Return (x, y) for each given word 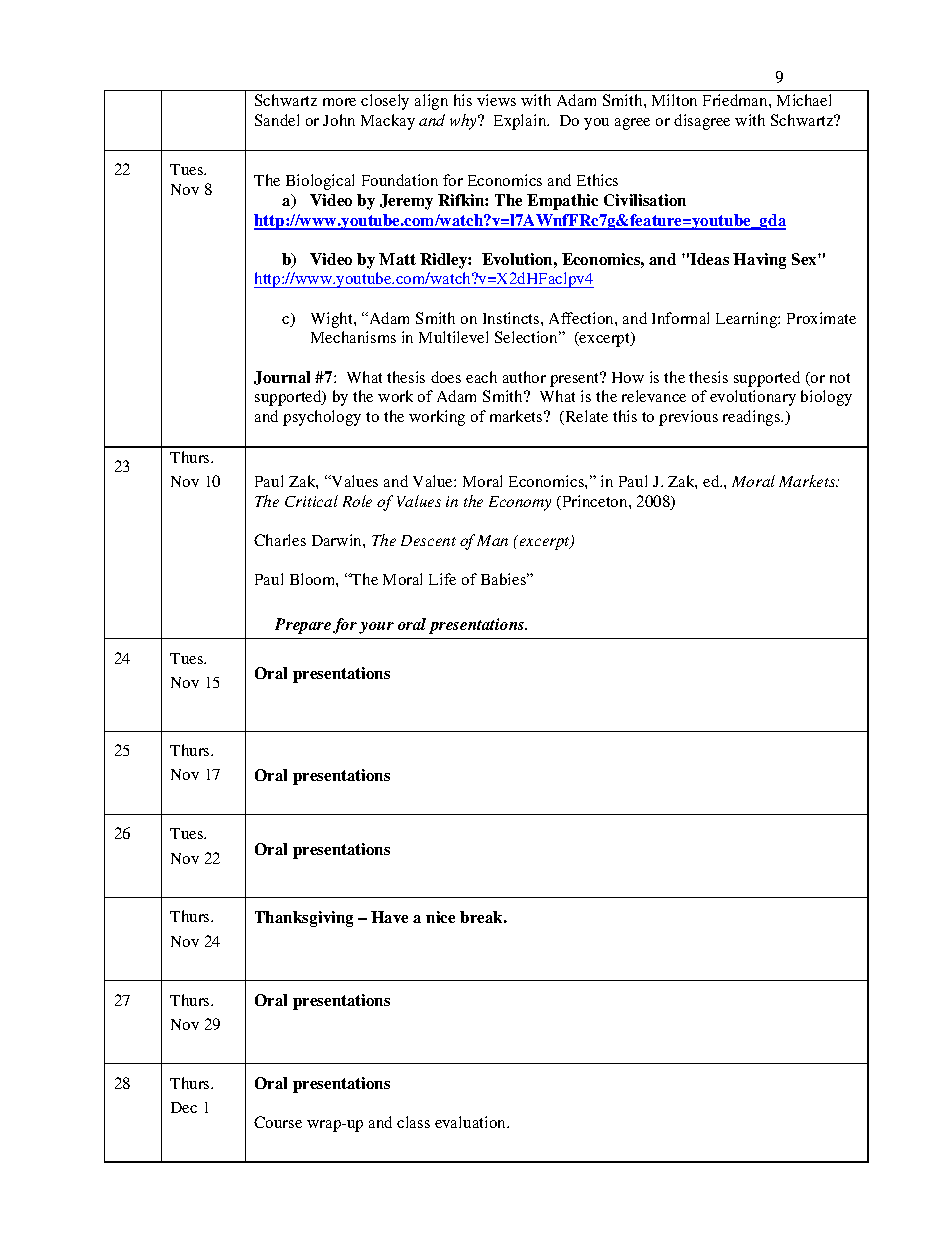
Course (278, 1122)
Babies (505, 579)
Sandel (277, 120)
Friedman (736, 100)
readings (753, 418)
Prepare (303, 626)
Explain (521, 122)
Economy (520, 503)
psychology (322, 418)
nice (440, 917)
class (413, 1122)
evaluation (472, 1122)
